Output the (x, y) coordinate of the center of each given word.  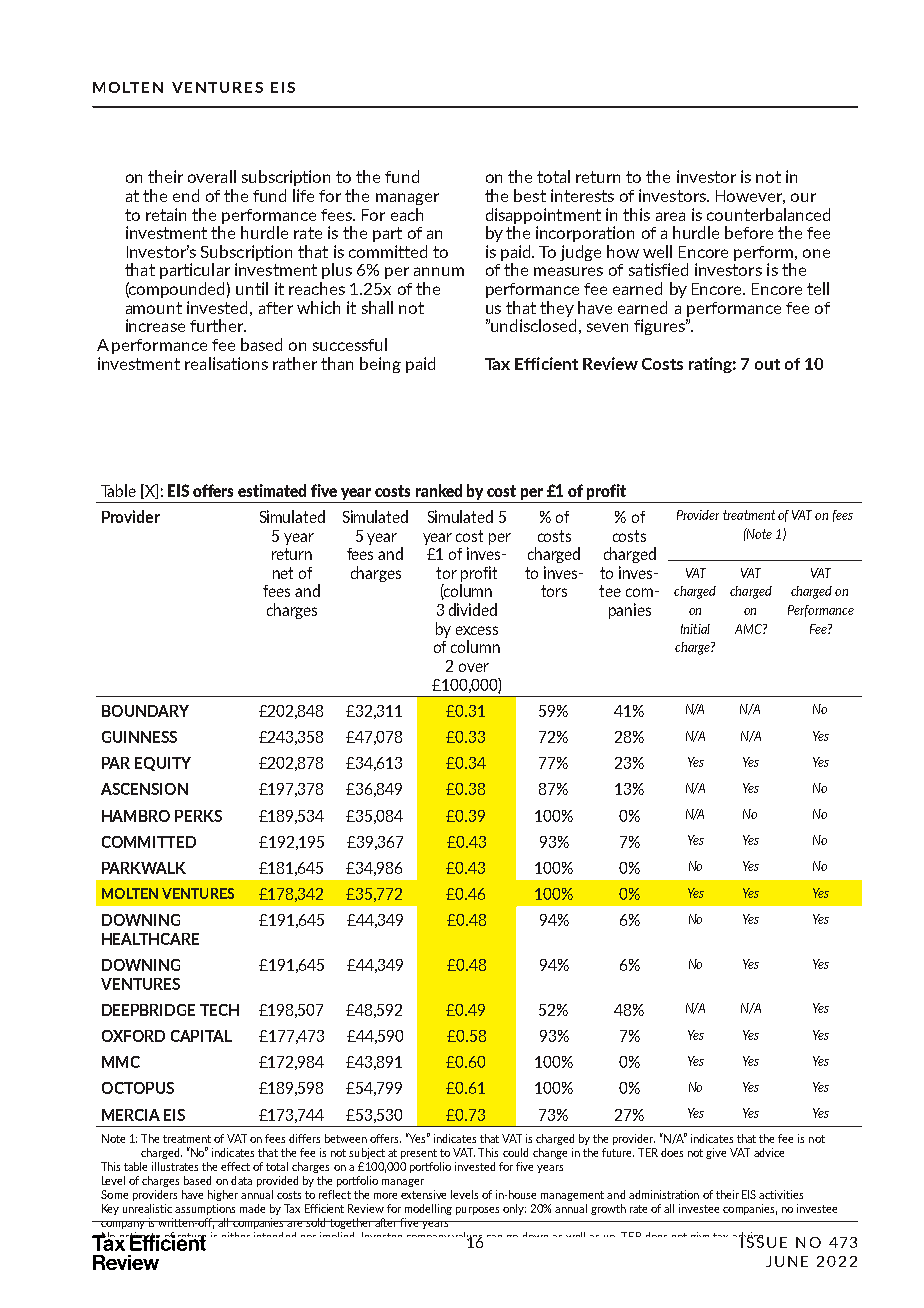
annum (439, 271)
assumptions (205, 1209)
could (515, 1152)
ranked (439, 490)
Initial (695, 629)
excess (477, 630)
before (749, 232)
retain (166, 214)
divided (473, 609)
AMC (749, 629)
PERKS (198, 816)
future (618, 1152)
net (283, 573)
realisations (226, 363)
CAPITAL (201, 1036)
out (767, 364)
